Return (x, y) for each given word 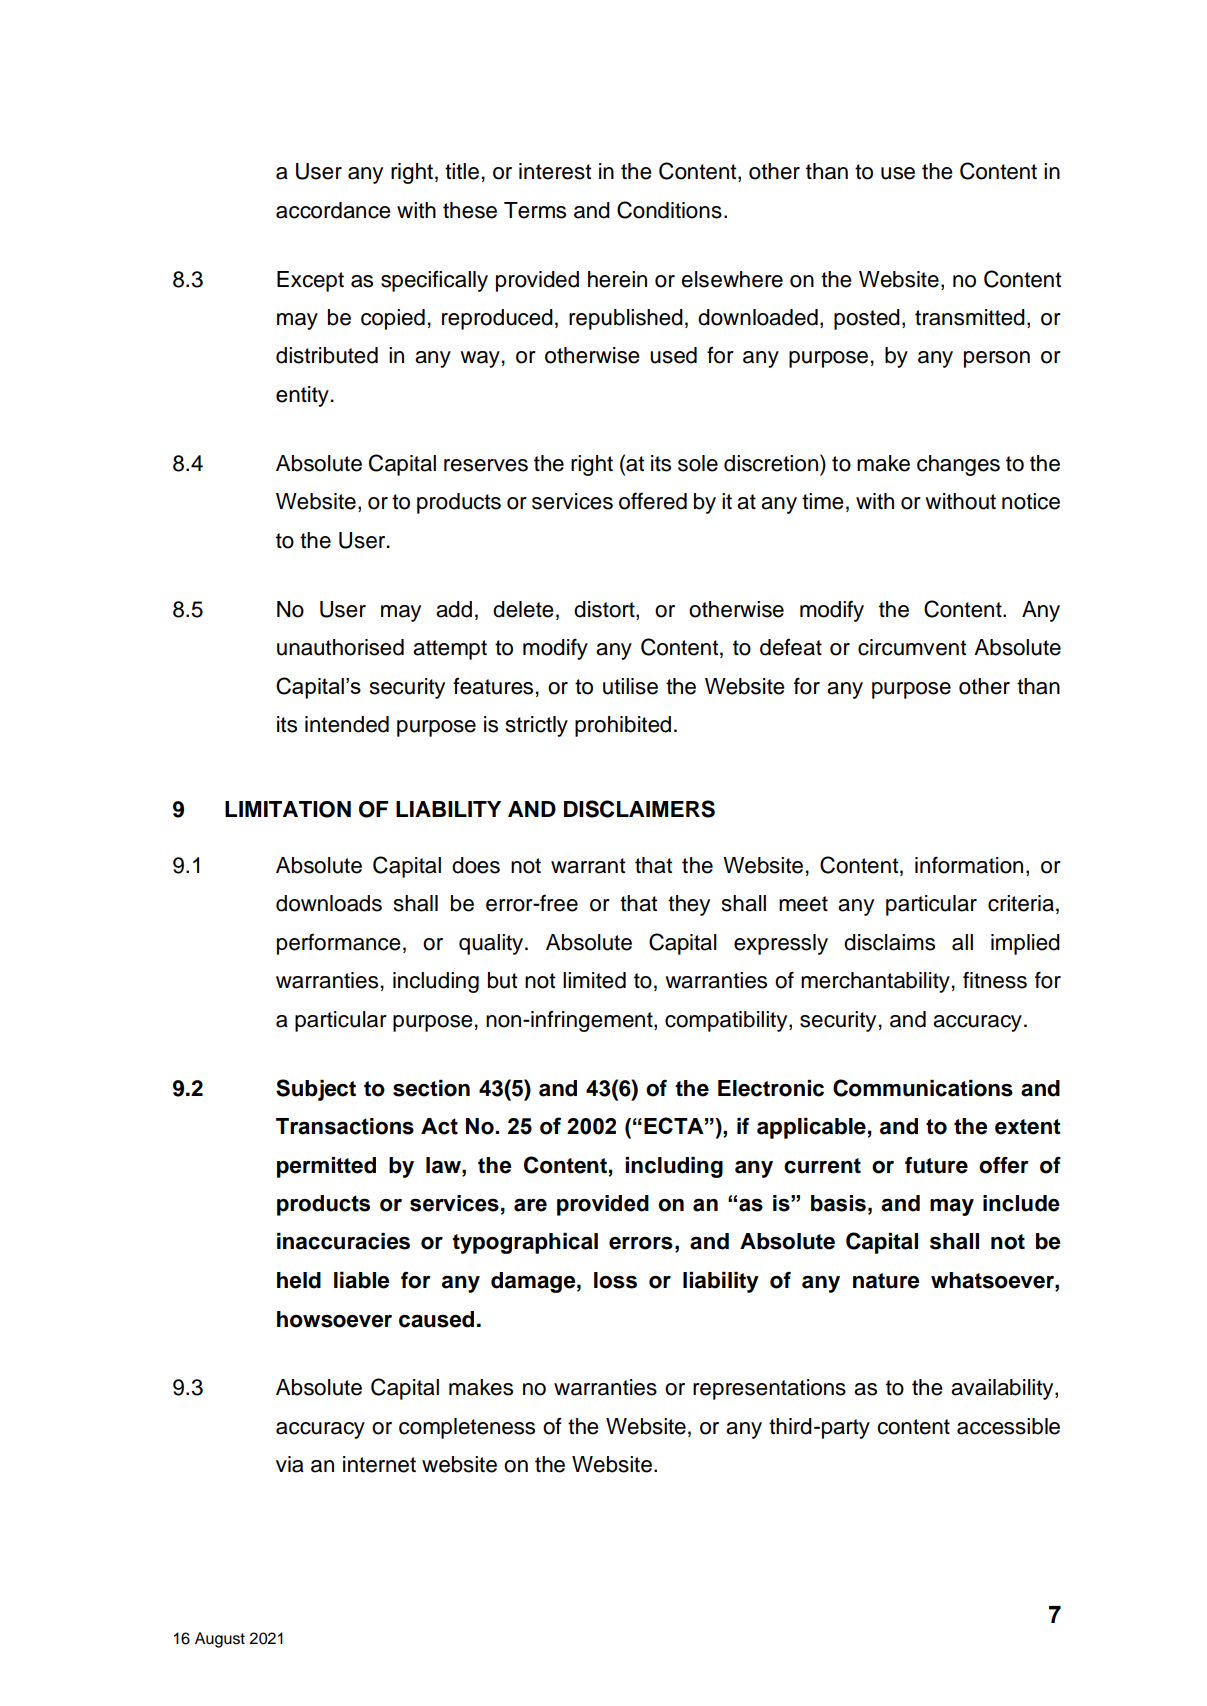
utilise (630, 686)
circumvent (912, 647)
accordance (333, 210)
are (530, 1205)
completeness (467, 1428)
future (936, 1165)
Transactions (345, 1126)
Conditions (669, 210)
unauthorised (340, 647)
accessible (1008, 1426)
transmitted (970, 317)
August (220, 1640)
